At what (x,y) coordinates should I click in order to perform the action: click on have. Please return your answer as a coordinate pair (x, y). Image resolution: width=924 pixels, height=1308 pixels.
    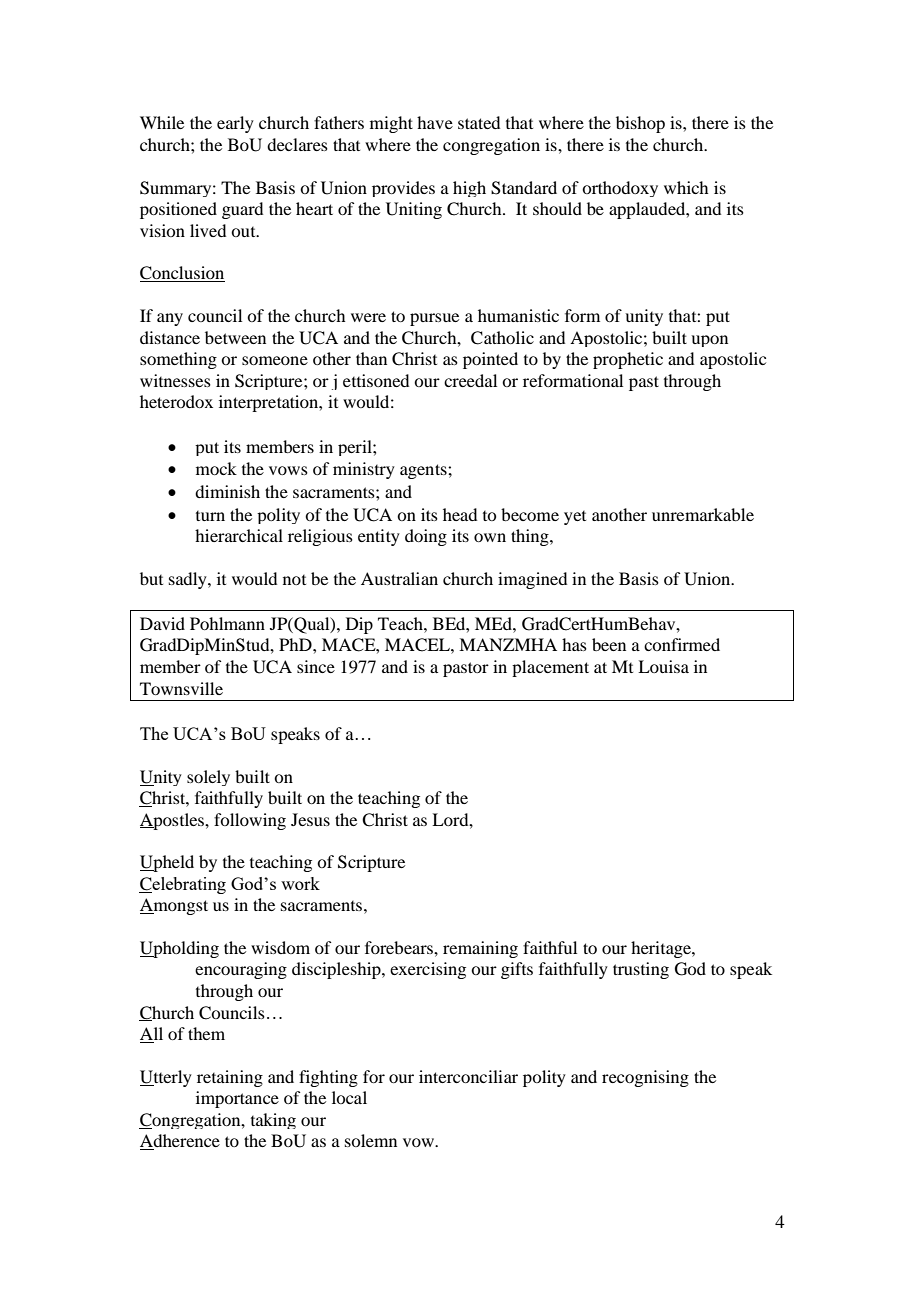
    Looking at the image, I should click on (435, 122).
